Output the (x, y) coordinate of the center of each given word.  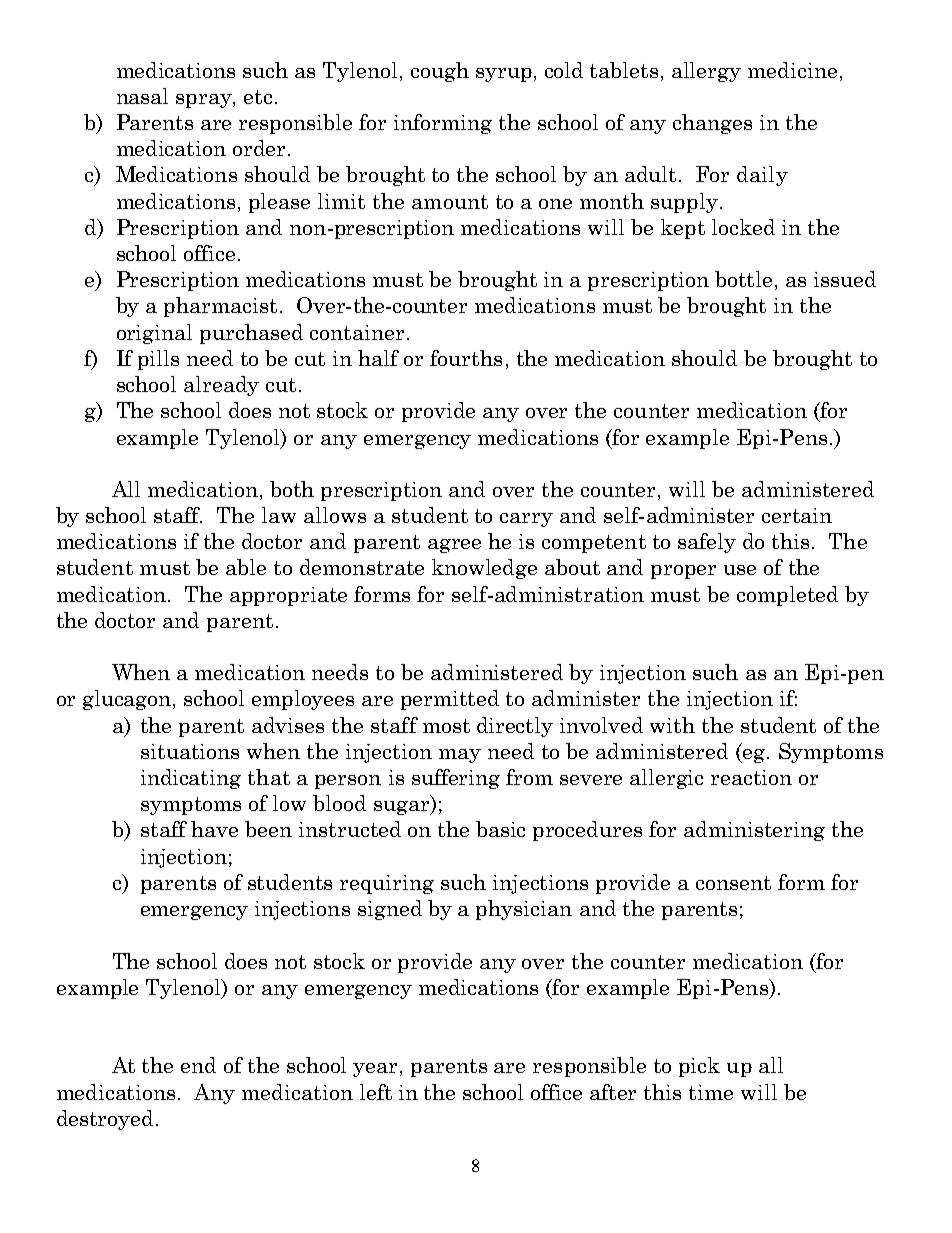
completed (787, 596)
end (198, 1065)
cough (440, 72)
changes (712, 124)
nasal (142, 96)
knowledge (484, 569)
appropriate (288, 596)
